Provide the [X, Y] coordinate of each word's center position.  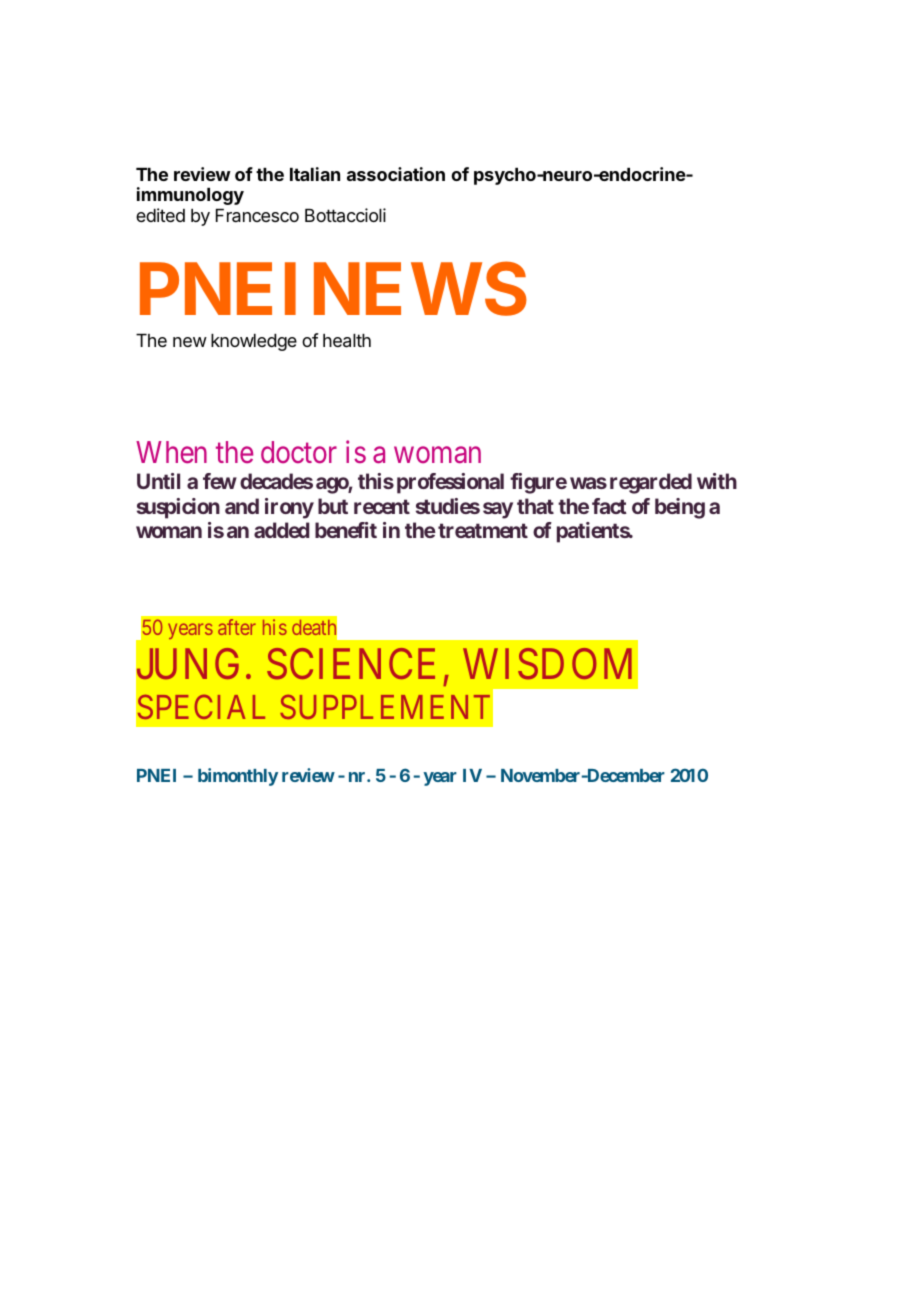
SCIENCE [351, 664]
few [220, 481]
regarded [651, 483]
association [396, 174]
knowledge [254, 342]
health [347, 341]
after [237, 627]
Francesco [257, 216]
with [717, 481]
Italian [315, 174]
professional [450, 483]
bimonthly [238, 777]
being [680, 508]
